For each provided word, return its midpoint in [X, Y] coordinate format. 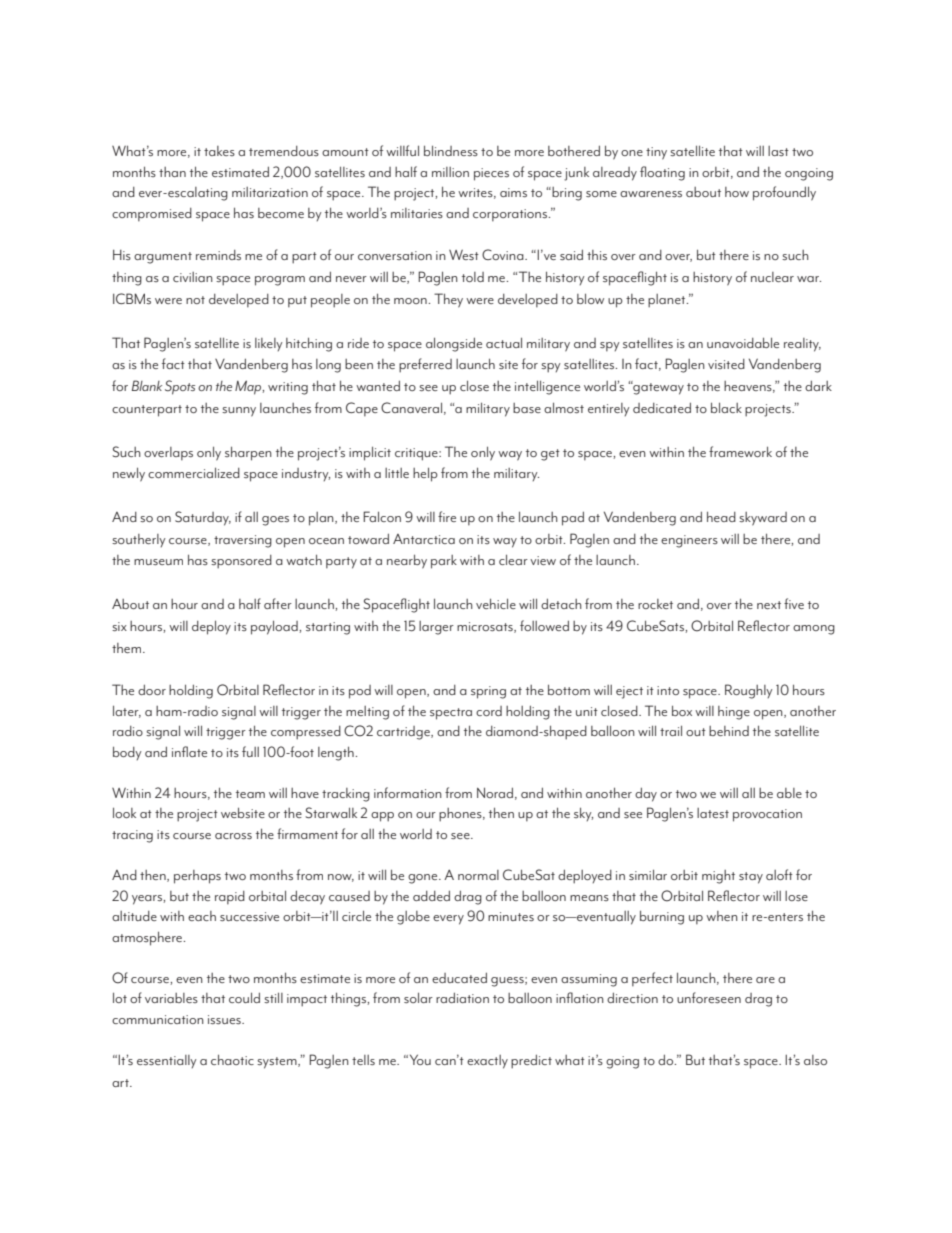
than [172, 172]
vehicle [496, 603]
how [737, 192]
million [450, 172]
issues [225, 1019]
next [769, 605]
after [278, 603]
